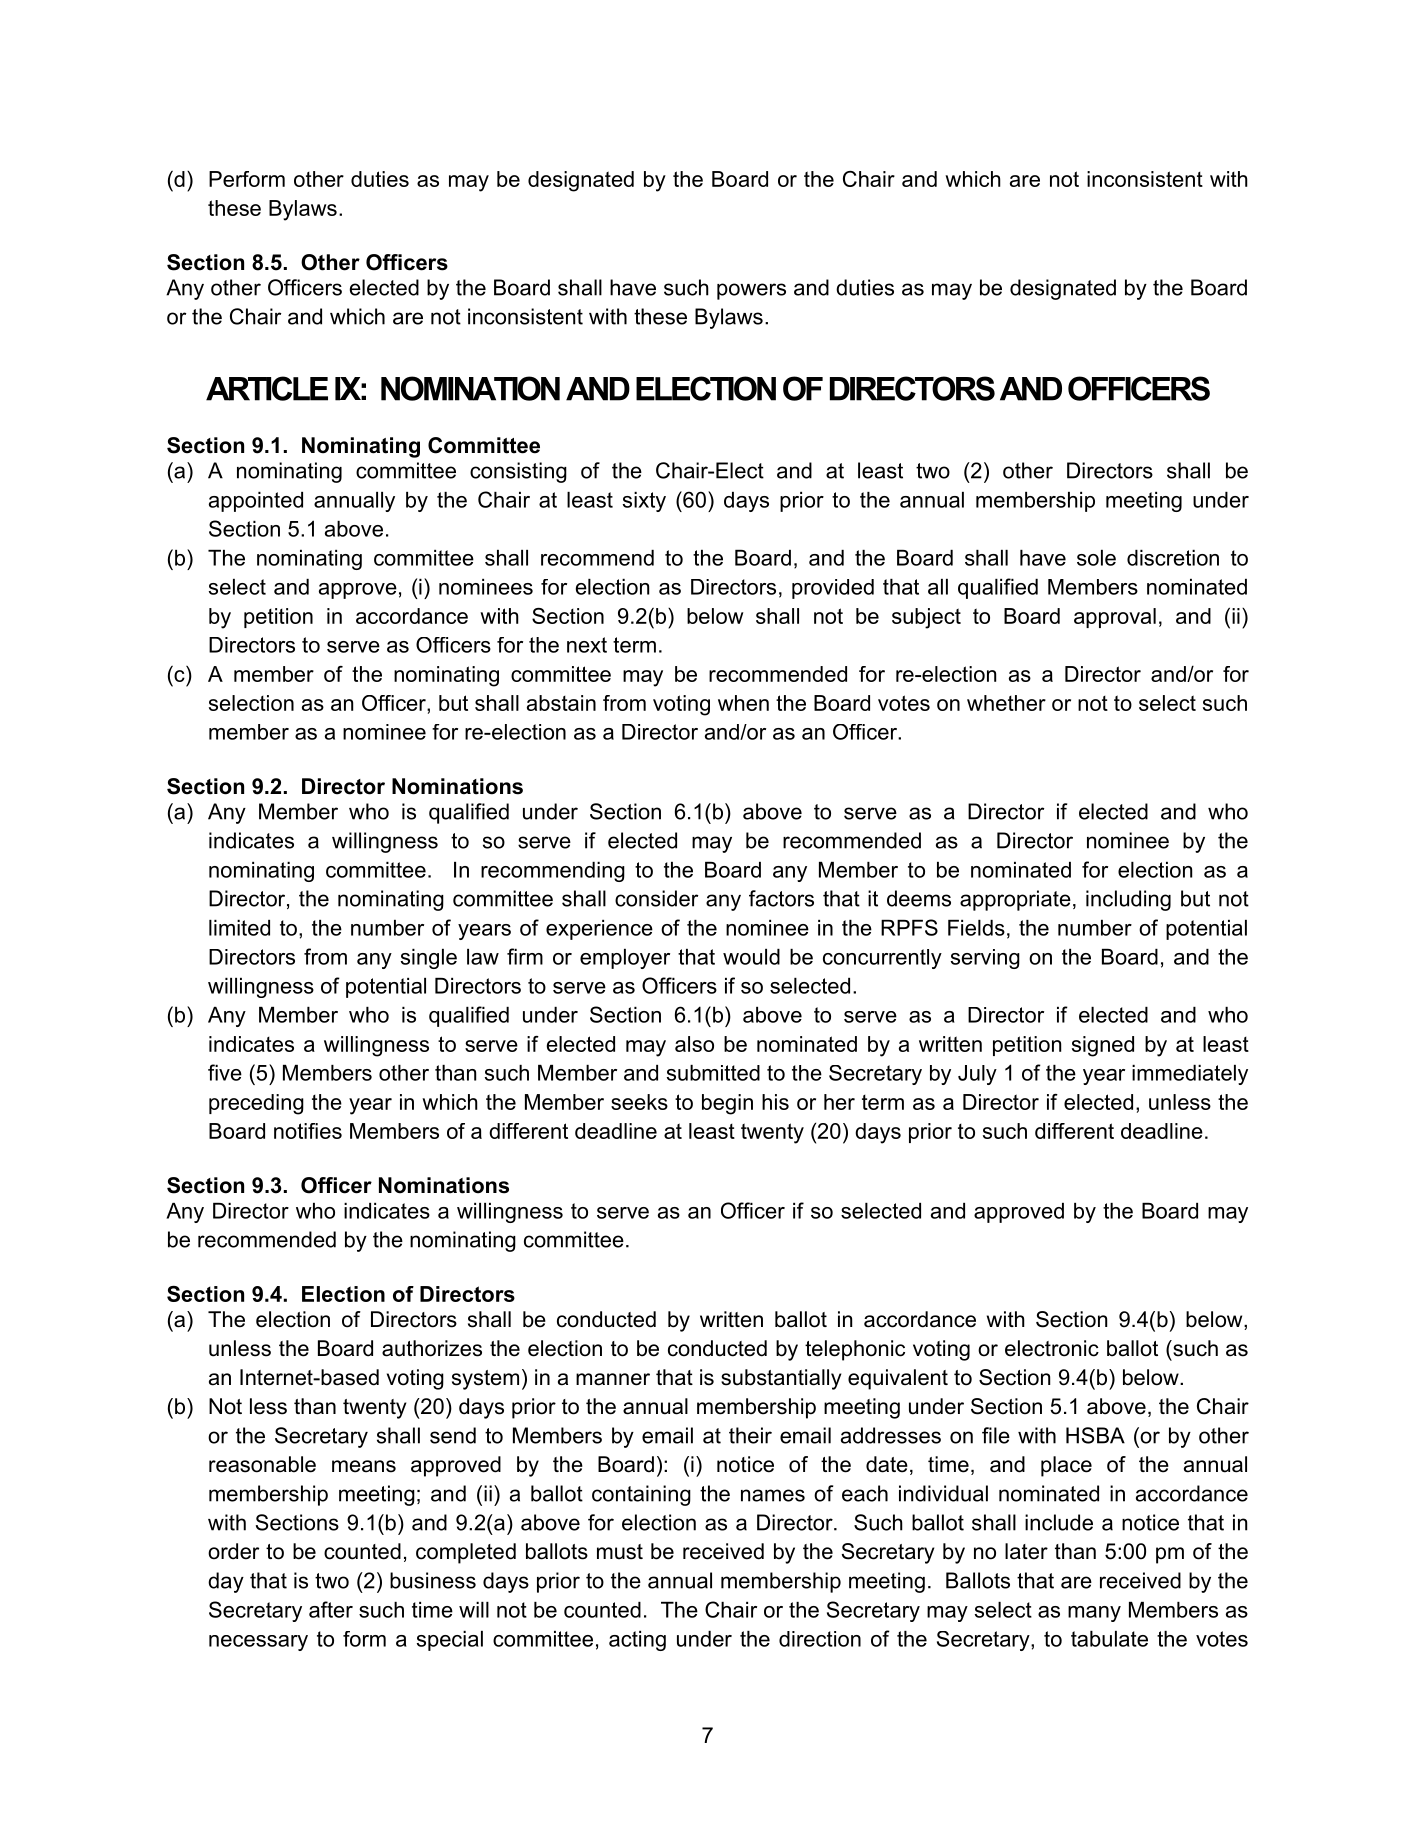 The image size is (1415, 1831). What do you see at coordinates (1096, 558) in the image?
I see `sole` at bounding box center [1096, 558].
